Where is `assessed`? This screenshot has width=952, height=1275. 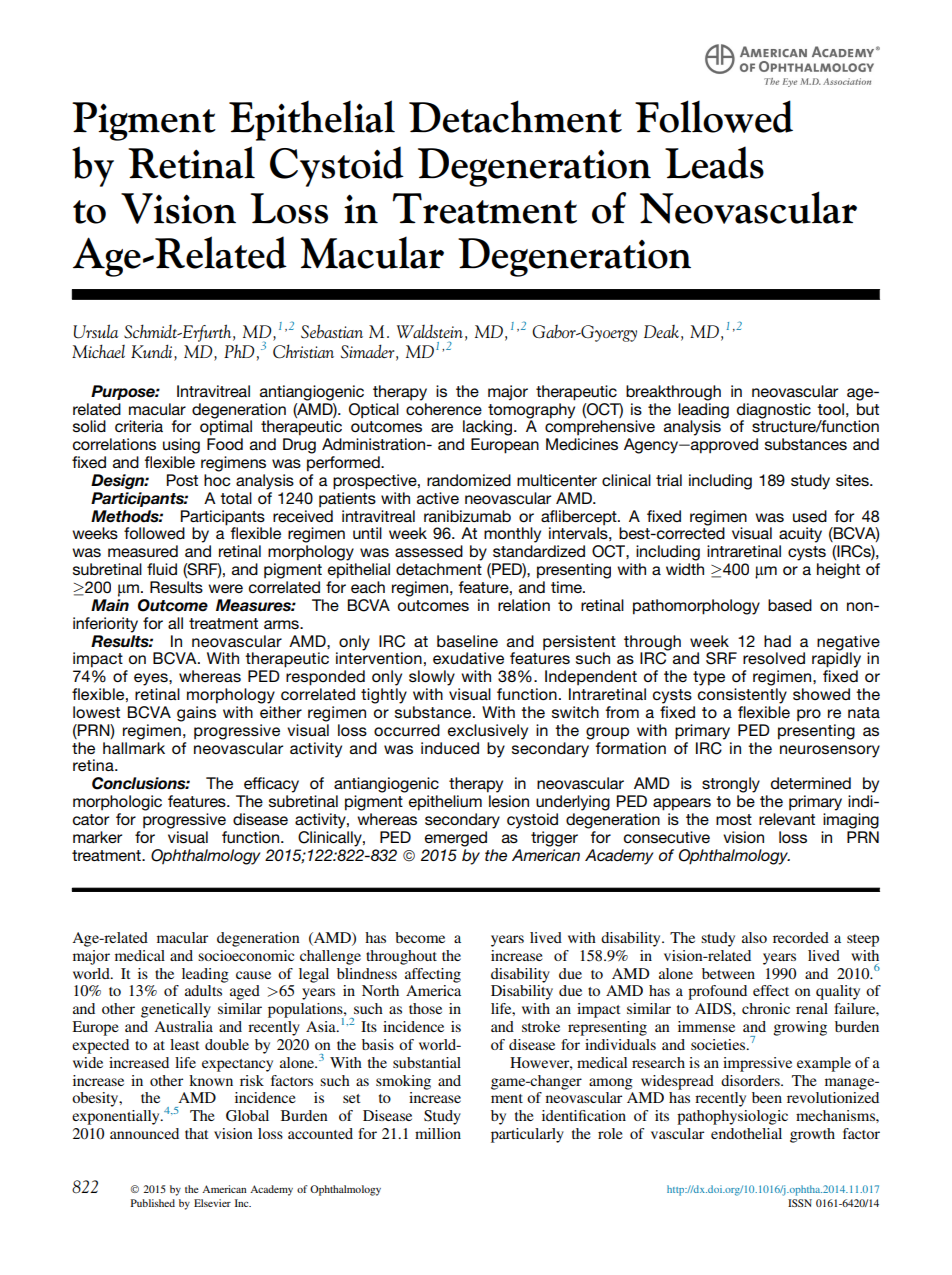 assessed is located at coordinates (429, 551).
